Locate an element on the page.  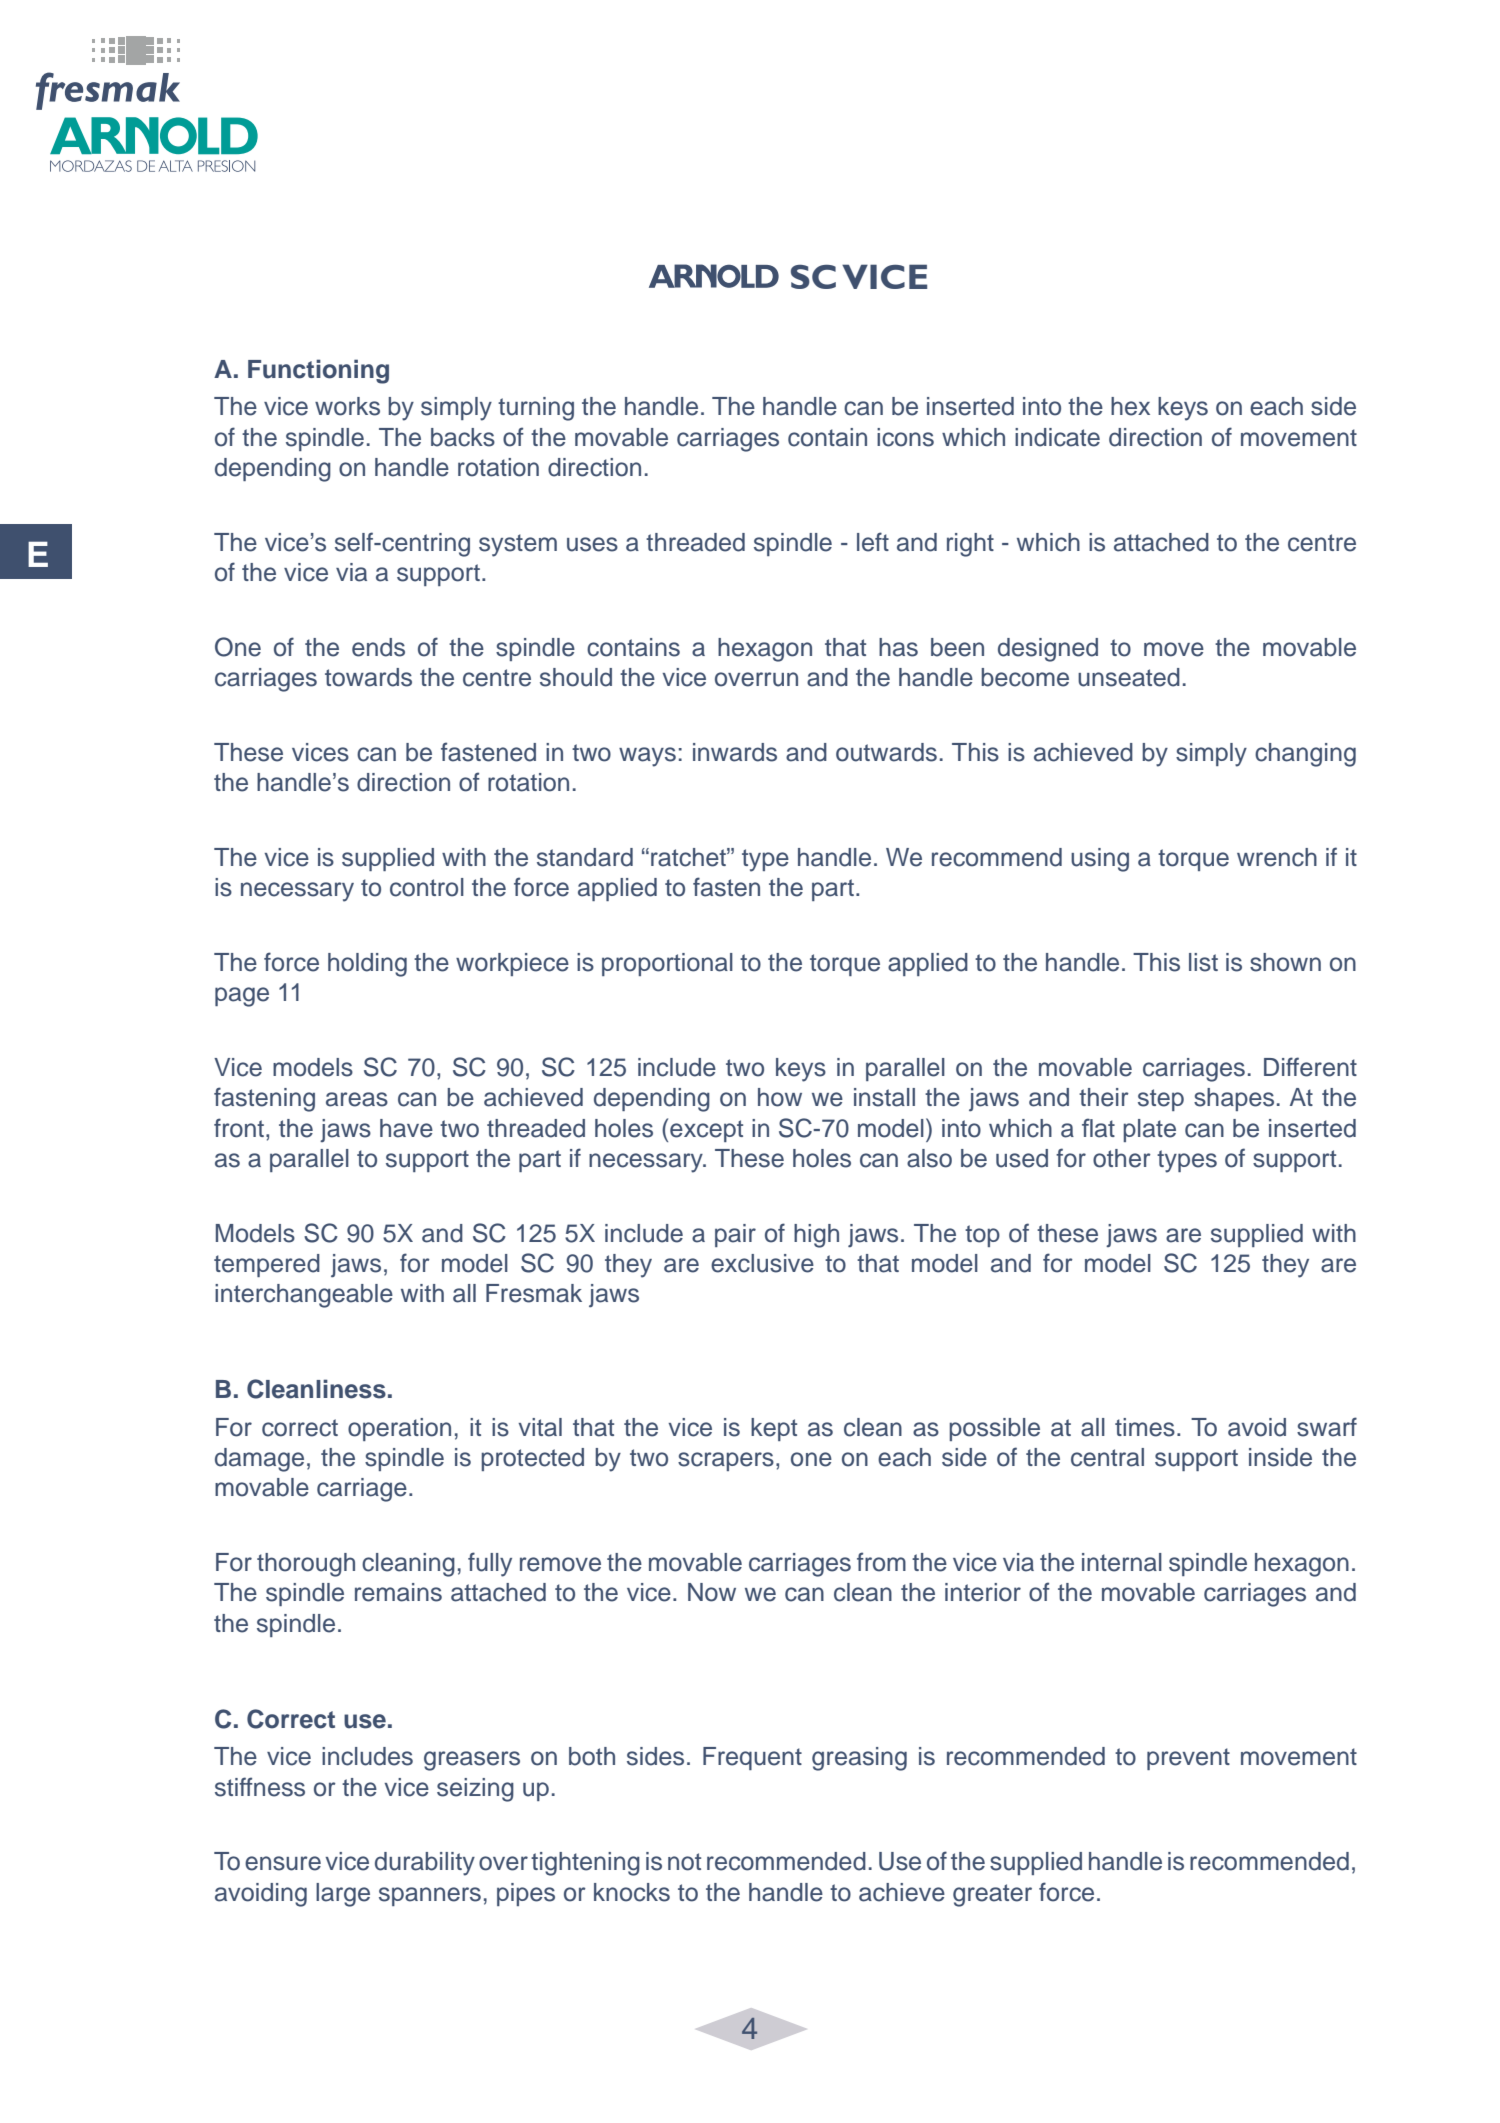
except is located at coordinates (706, 1131).
